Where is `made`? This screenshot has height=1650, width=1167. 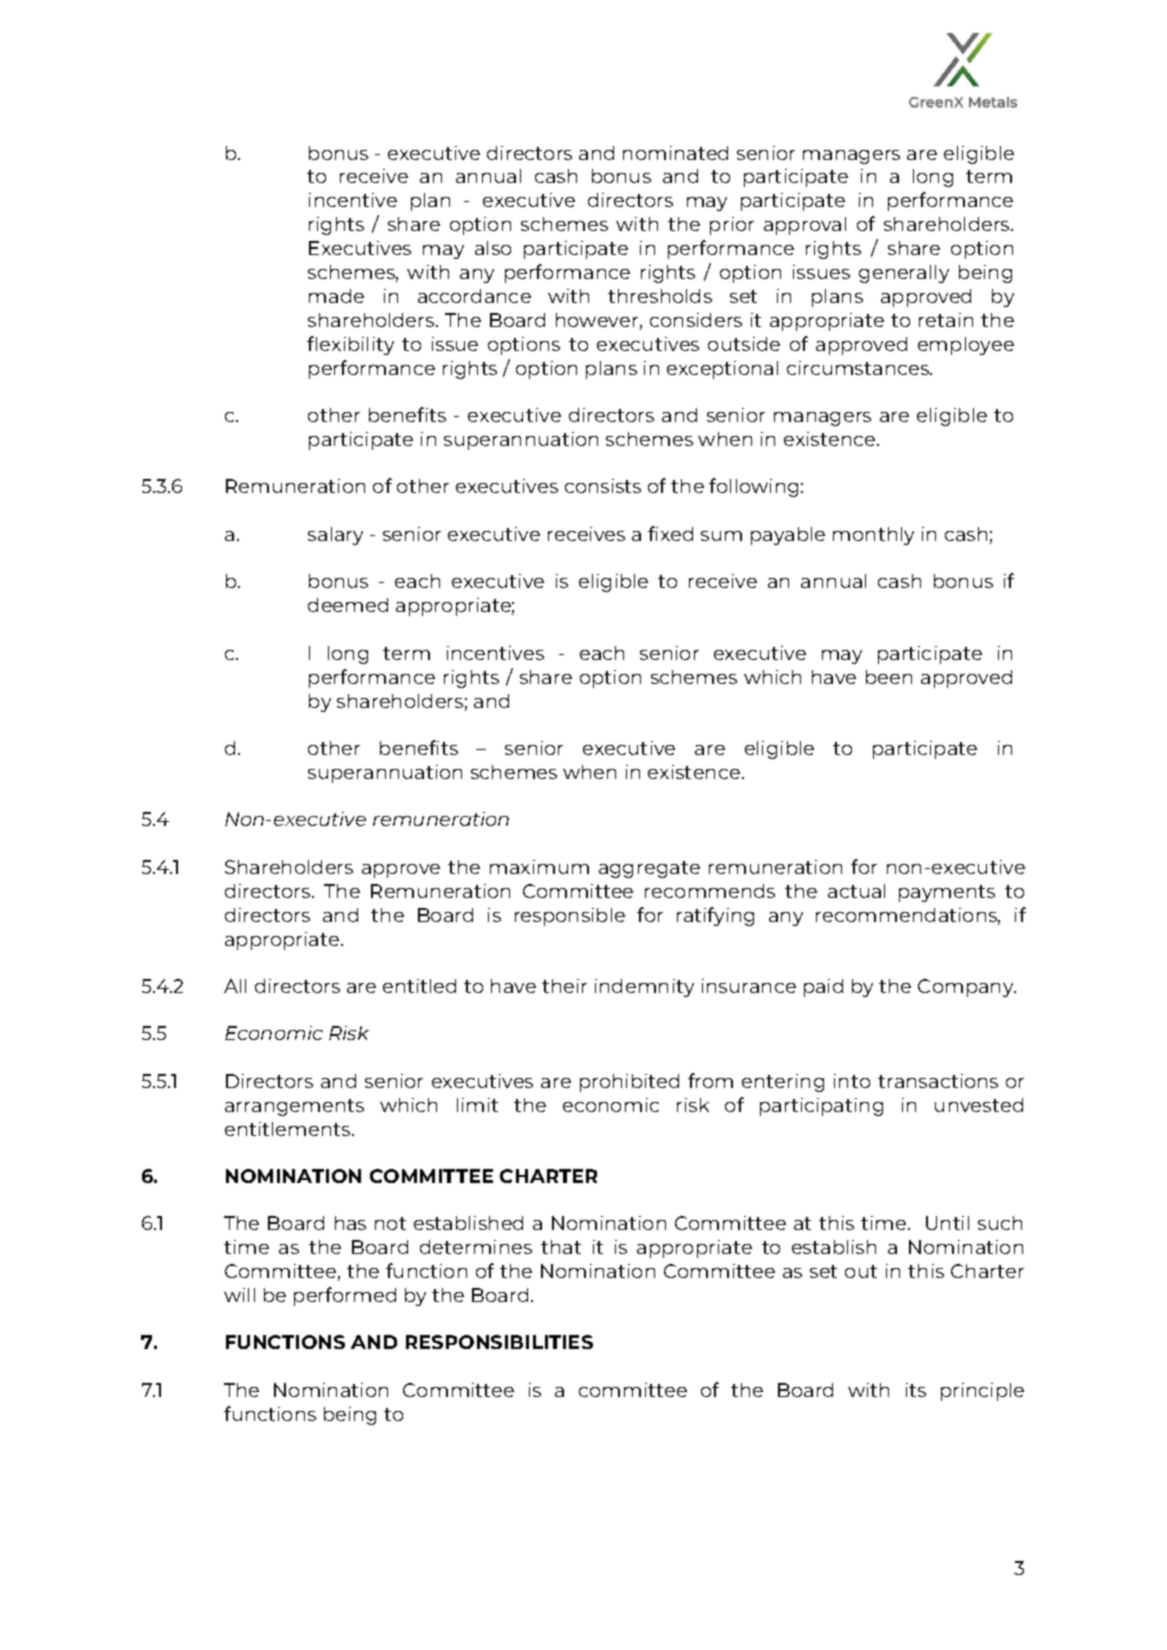
made is located at coordinates (336, 296).
